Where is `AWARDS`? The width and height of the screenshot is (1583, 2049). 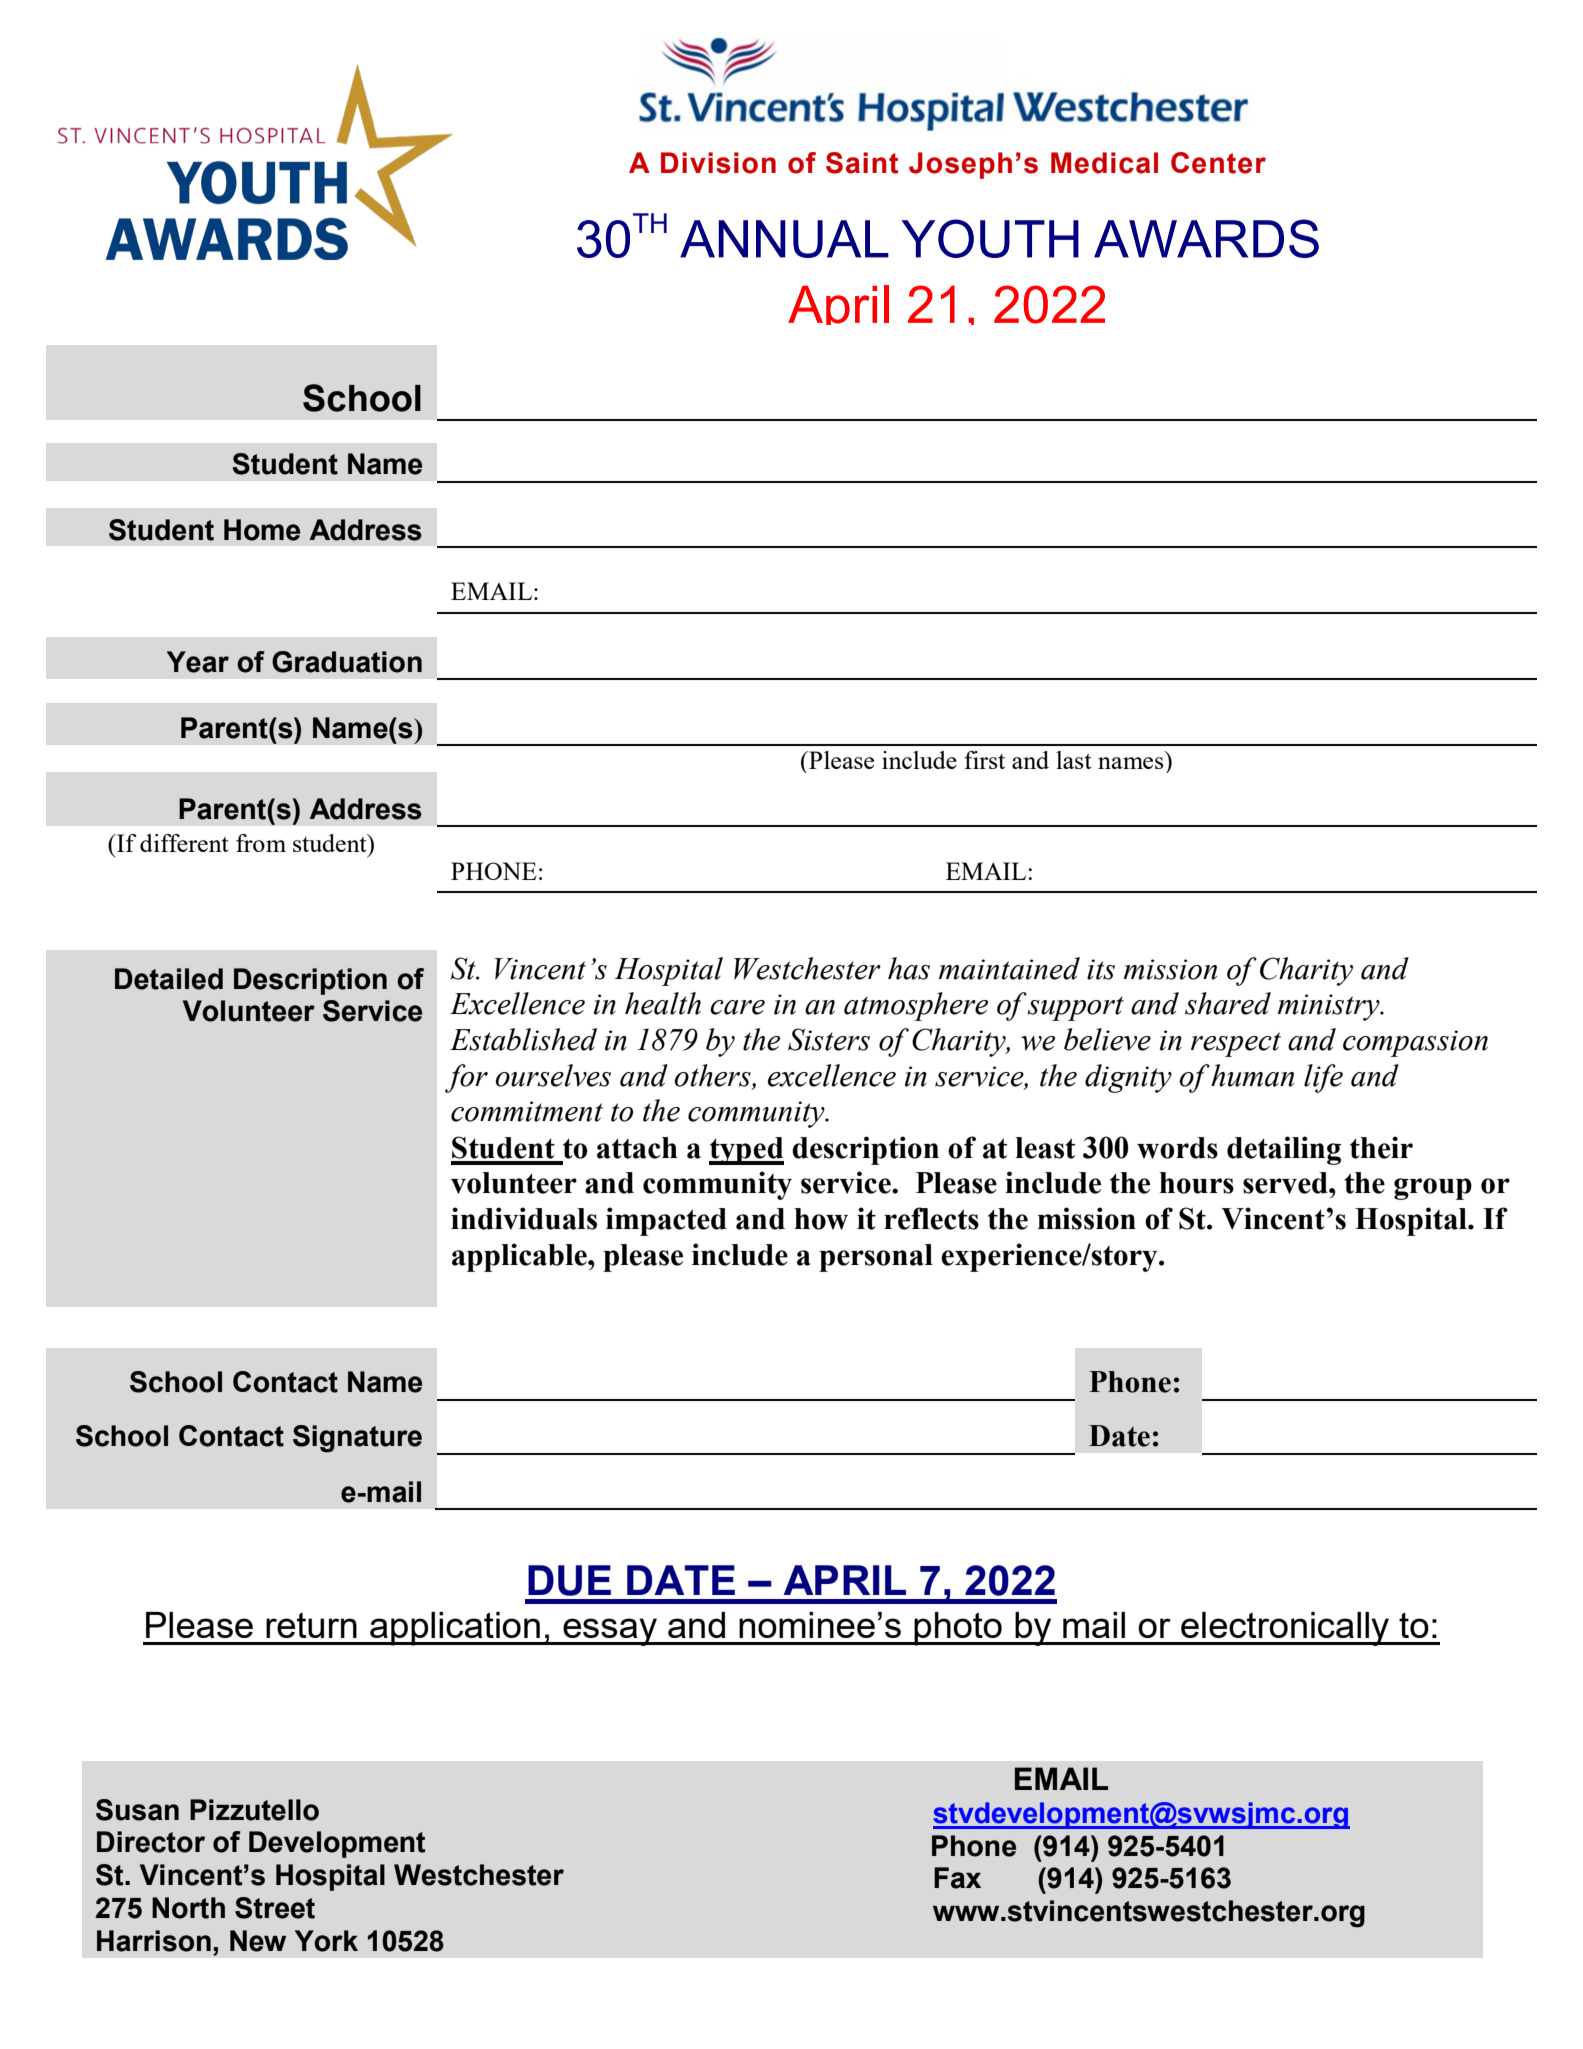 AWARDS is located at coordinates (1206, 238).
